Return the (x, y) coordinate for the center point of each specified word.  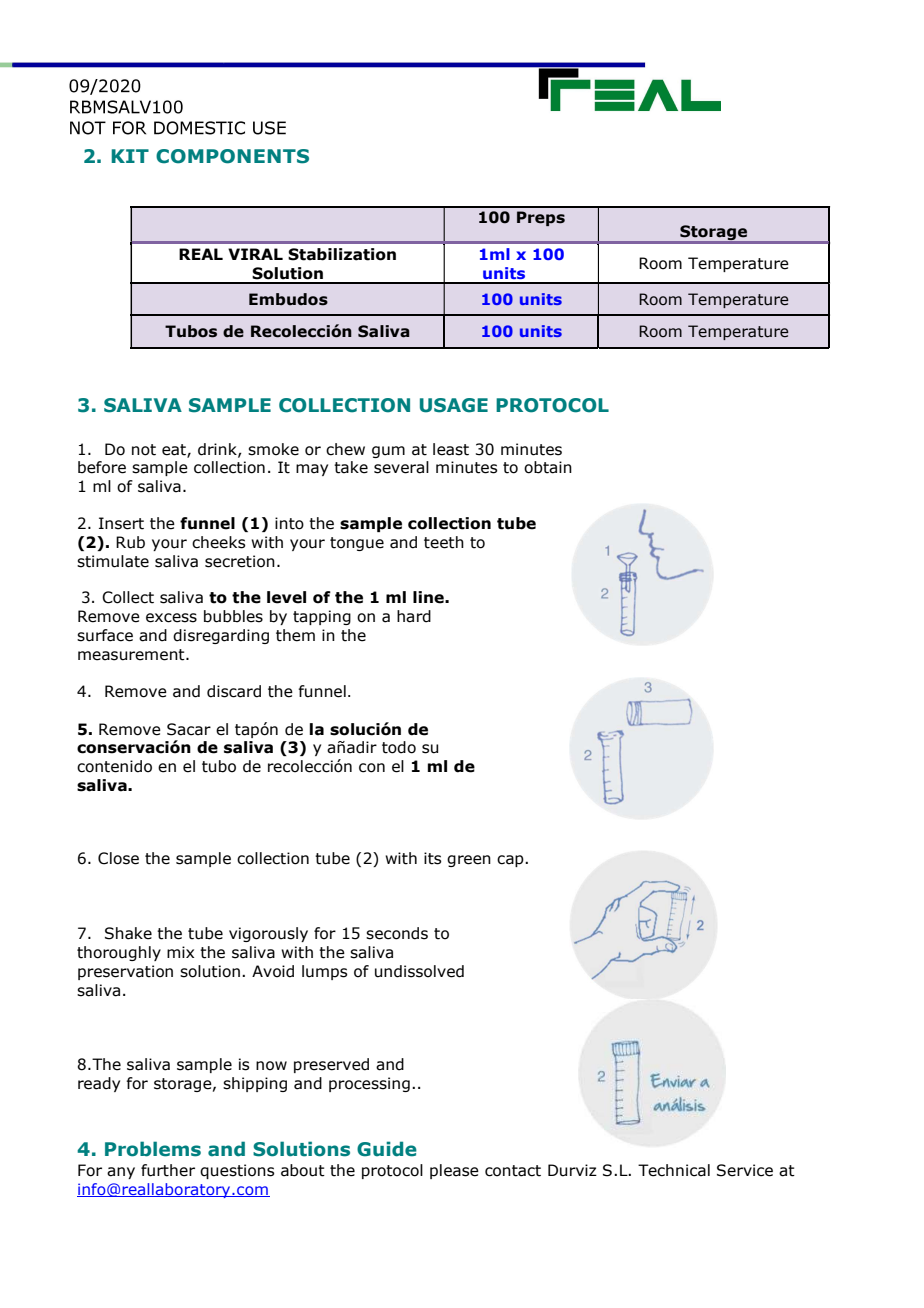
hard (414, 616)
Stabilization (342, 254)
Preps (541, 218)
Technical (674, 1170)
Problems (153, 1149)
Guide (387, 1149)
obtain (548, 467)
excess (171, 618)
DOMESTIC (199, 128)
